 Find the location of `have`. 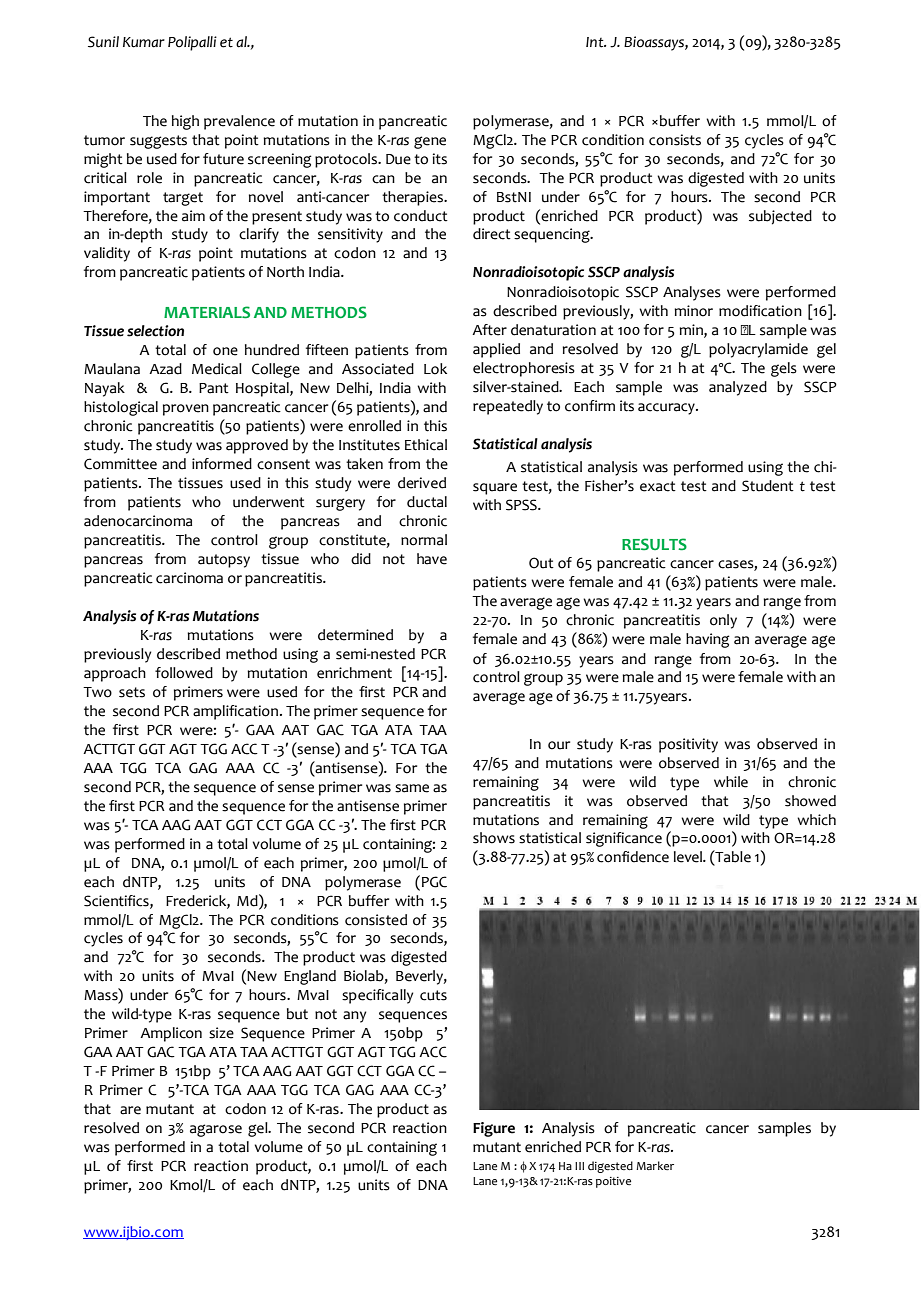

have is located at coordinates (432, 559).
